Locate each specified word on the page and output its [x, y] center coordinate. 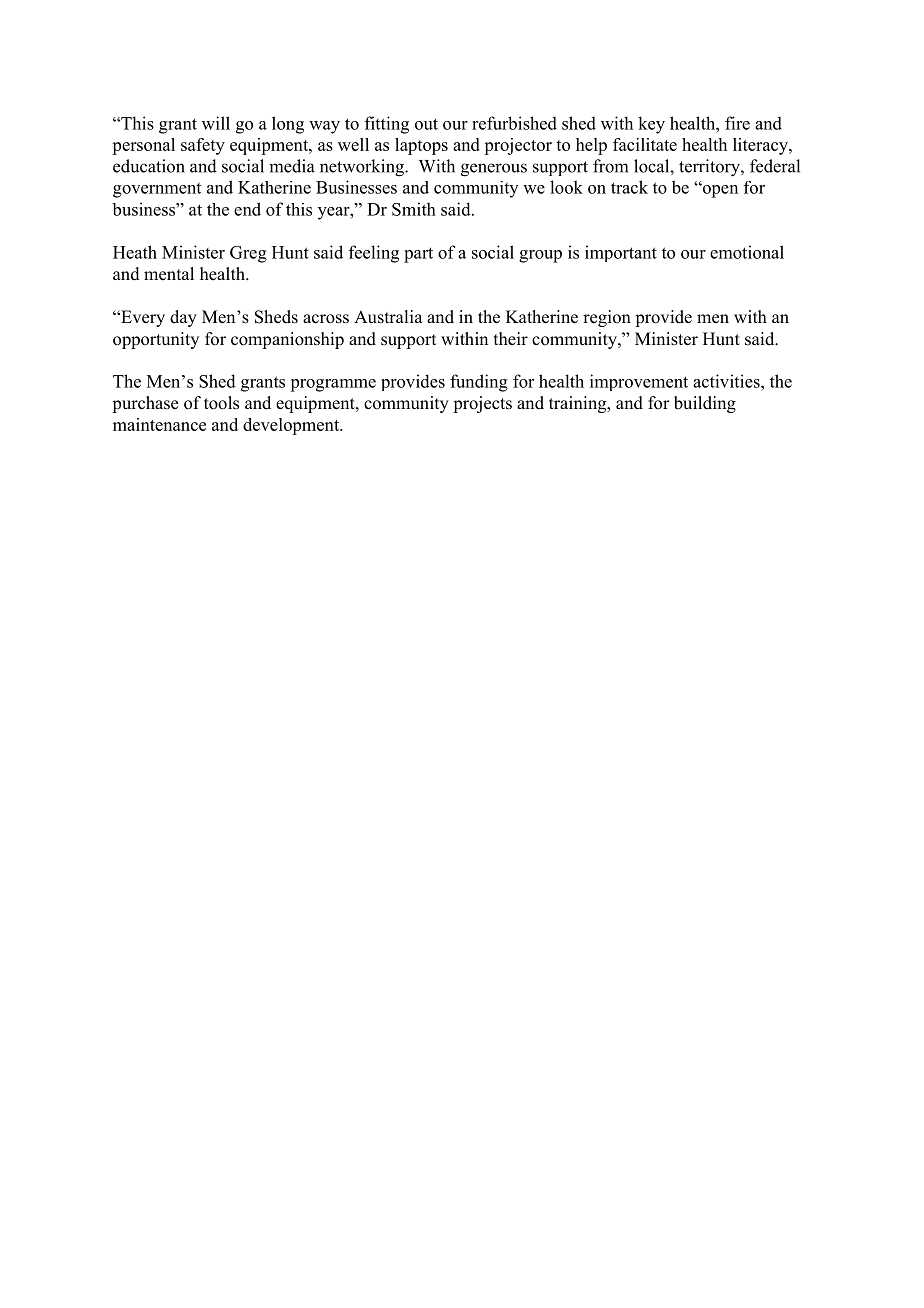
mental [169, 274]
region [607, 318]
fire [737, 123]
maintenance [159, 424]
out [426, 124]
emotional [747, 252]
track [629, 187]
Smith [414, 209]
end [247, 209]
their [511, 339]
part [418, 255]
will [216, 123]
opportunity [156, 340]
